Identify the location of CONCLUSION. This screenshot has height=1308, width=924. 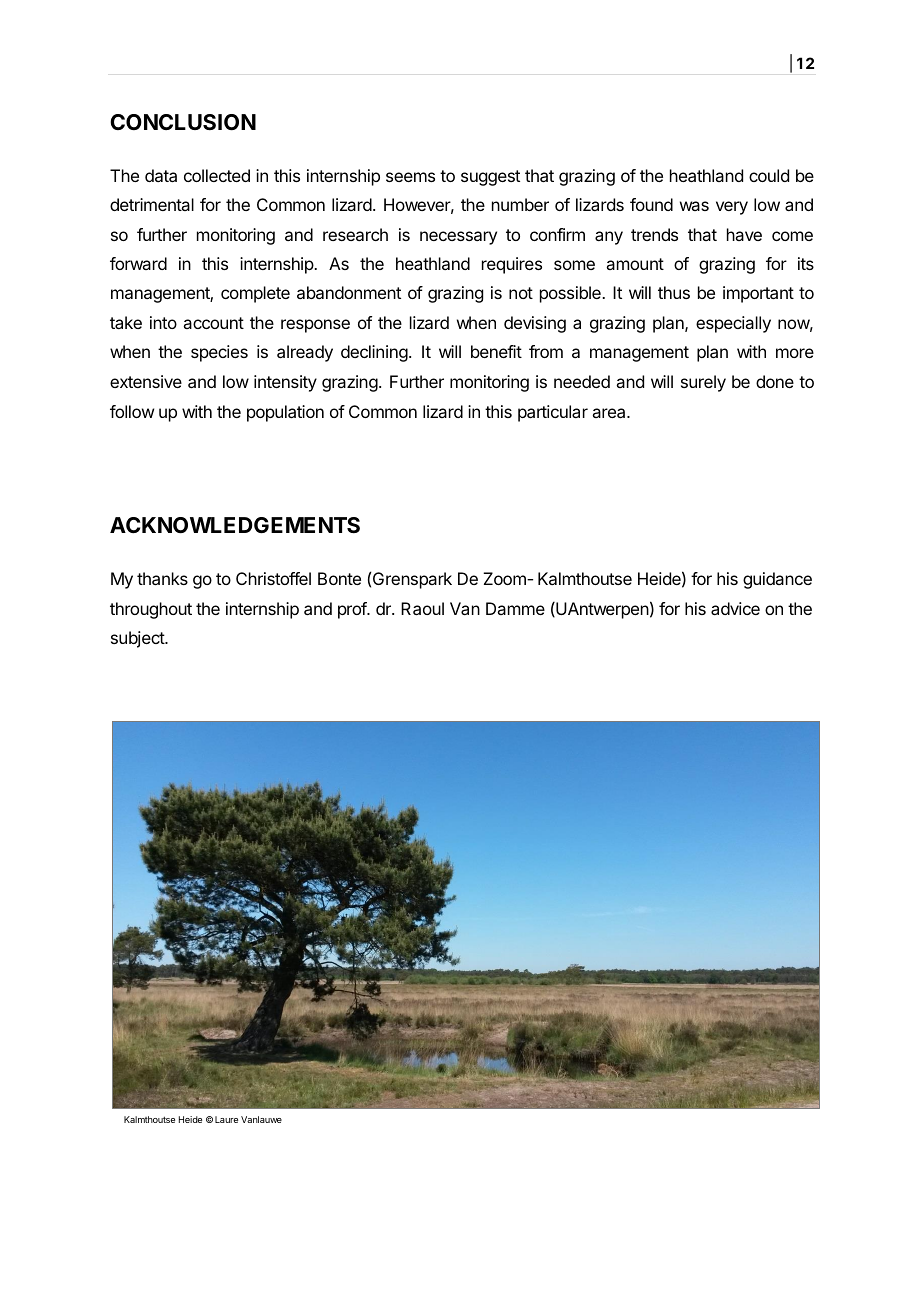
(183, 122).
